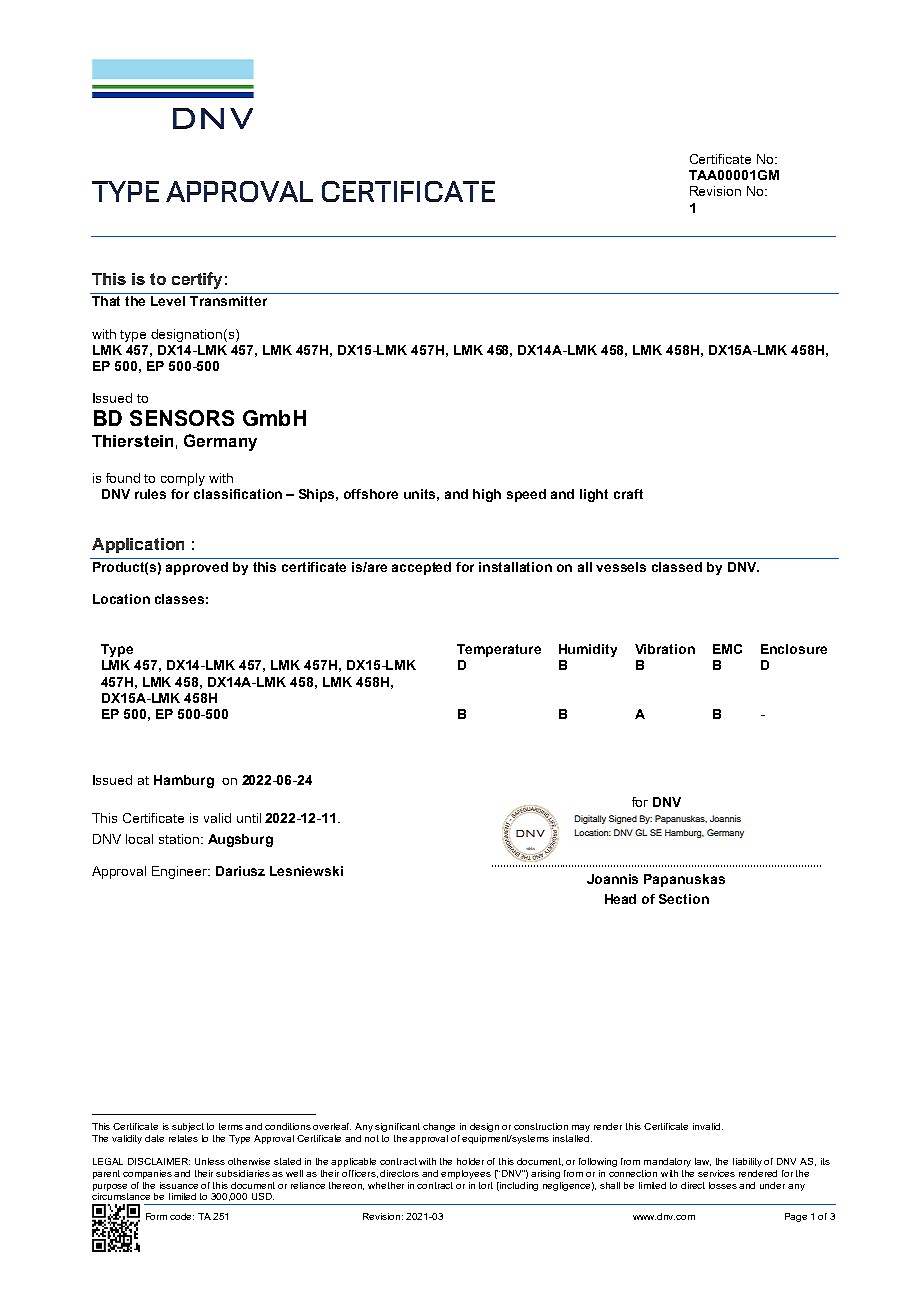  Describe the element at coordinates (168, 301) in the screenshot. I see `Level` at that location.
